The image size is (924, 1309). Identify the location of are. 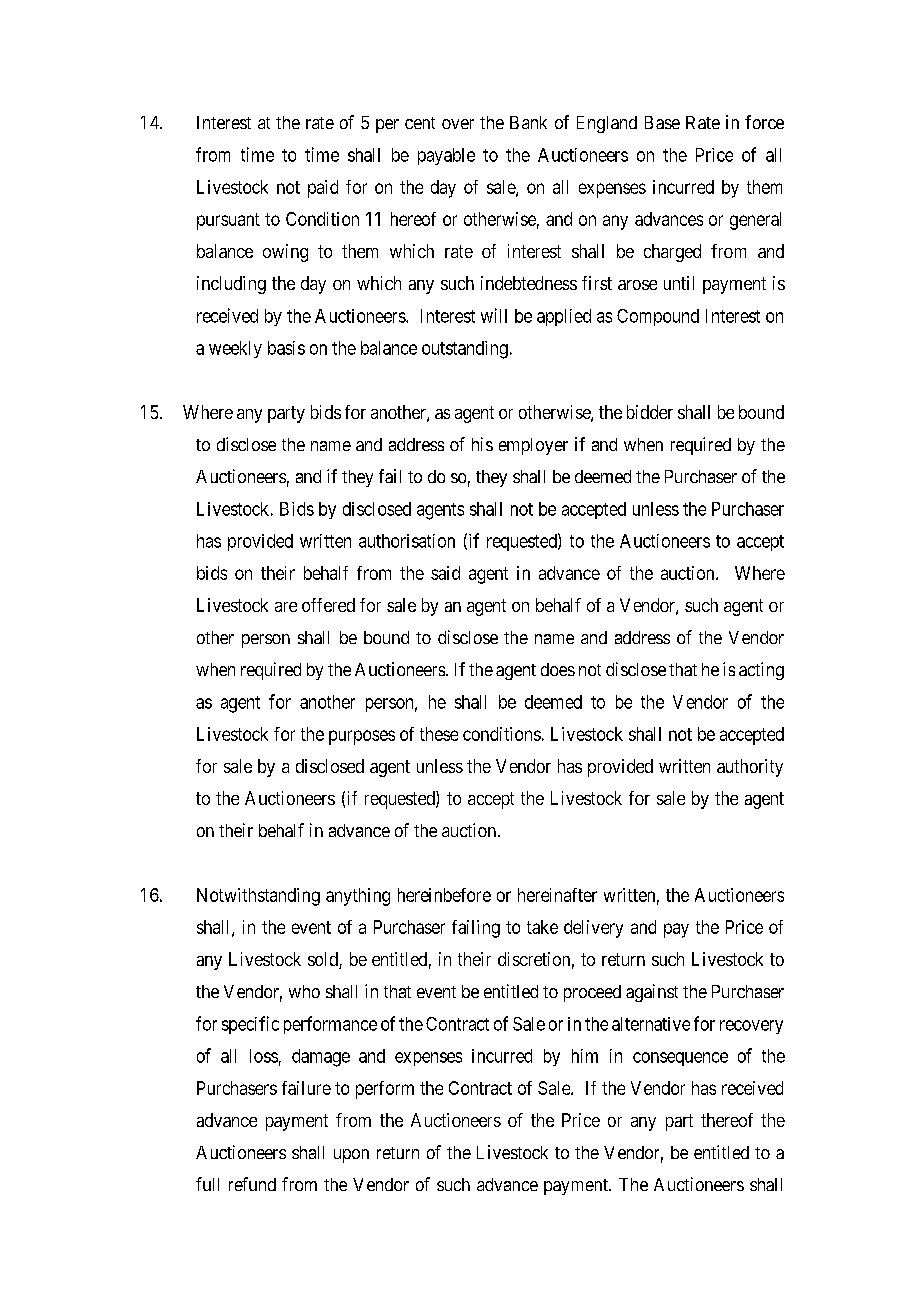
(286, 607).
